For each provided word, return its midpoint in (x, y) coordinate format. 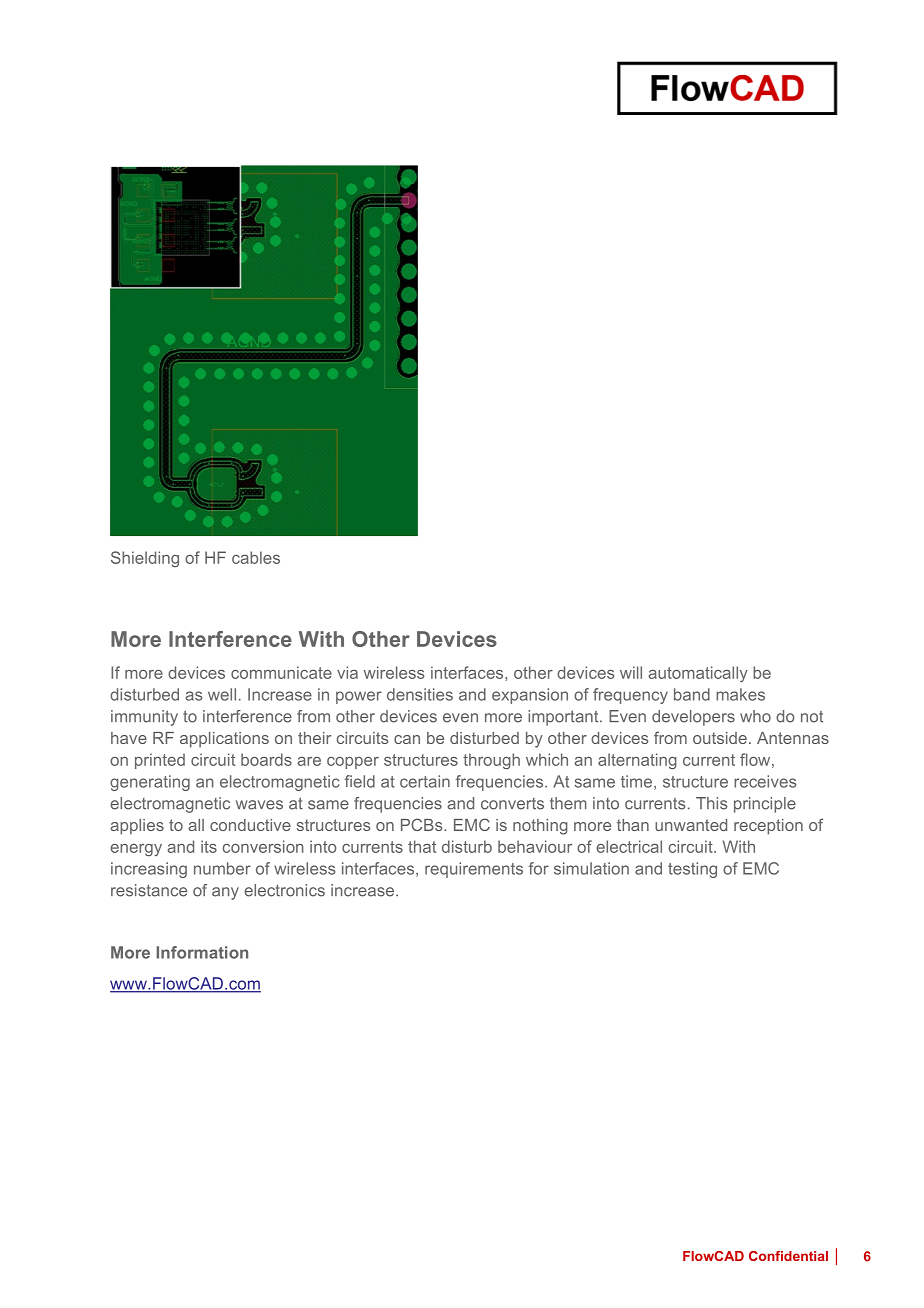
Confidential (788, 1256)
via (347, 672)
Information (202, 952)
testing (692, 870)
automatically (698, 674)
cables (256, 557)
